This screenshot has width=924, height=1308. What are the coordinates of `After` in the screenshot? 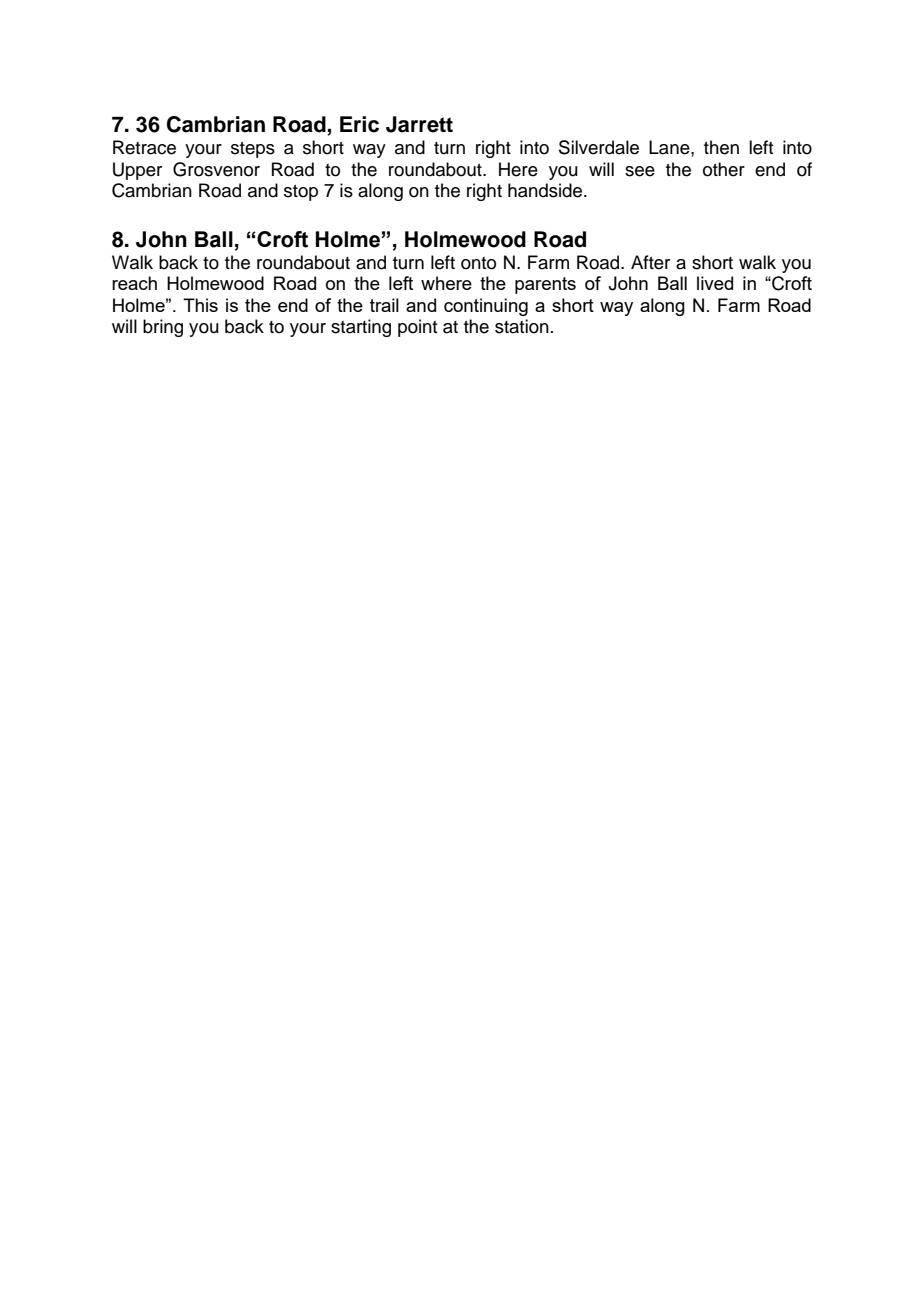 It's located at (650, 262).
